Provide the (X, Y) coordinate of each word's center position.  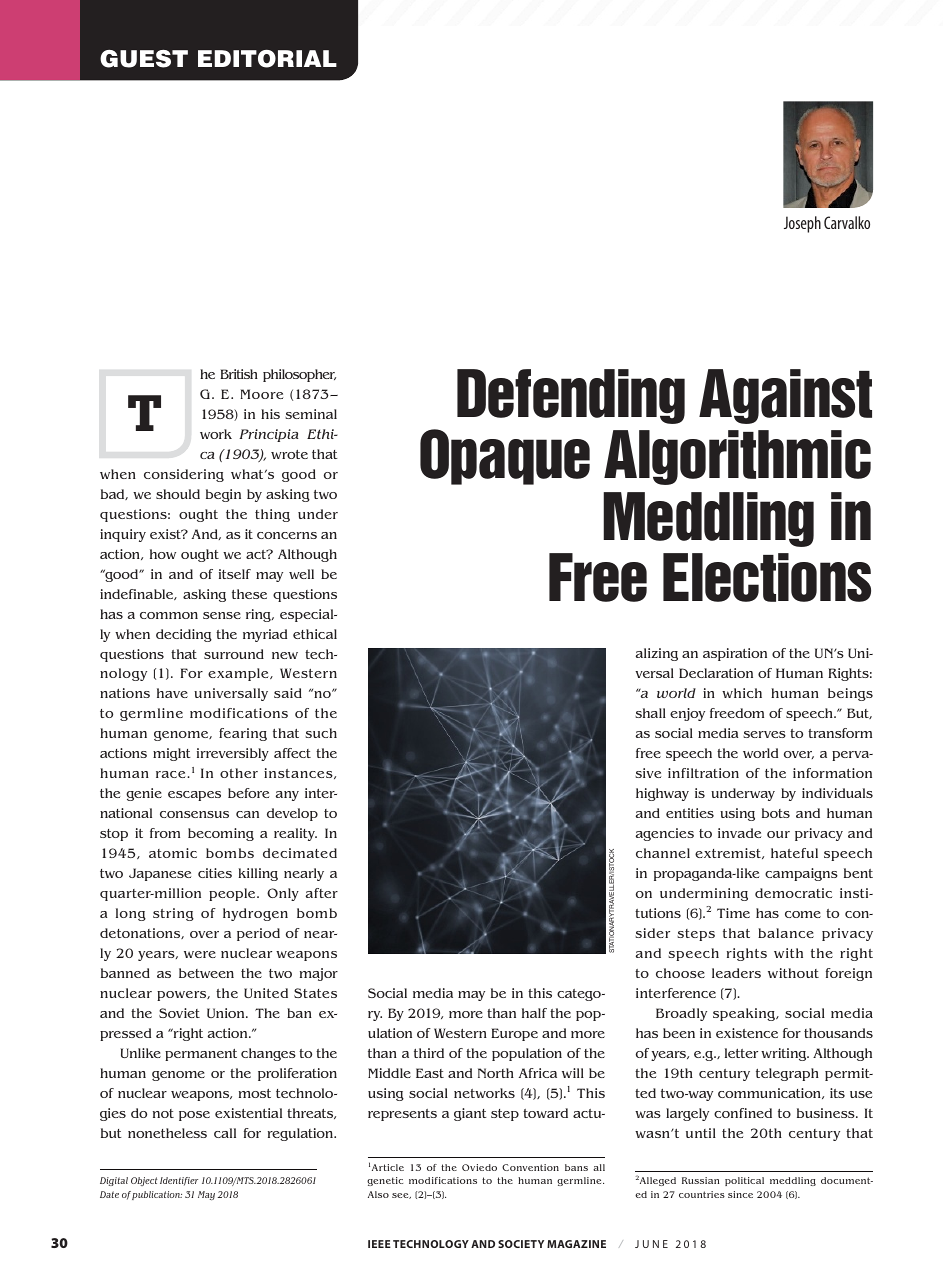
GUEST (144, 59)
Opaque (505, 457)
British (239, 374)
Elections (767, 577)
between (206, 973)
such (321, 733)
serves (764, 734)
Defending (571, 396)
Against (785, 396)
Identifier (179, 1181)
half (534, 1013)
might (172, 754)
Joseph (802, 224)
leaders (736, 973)
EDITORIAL (267, 59)
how (163, 554)
